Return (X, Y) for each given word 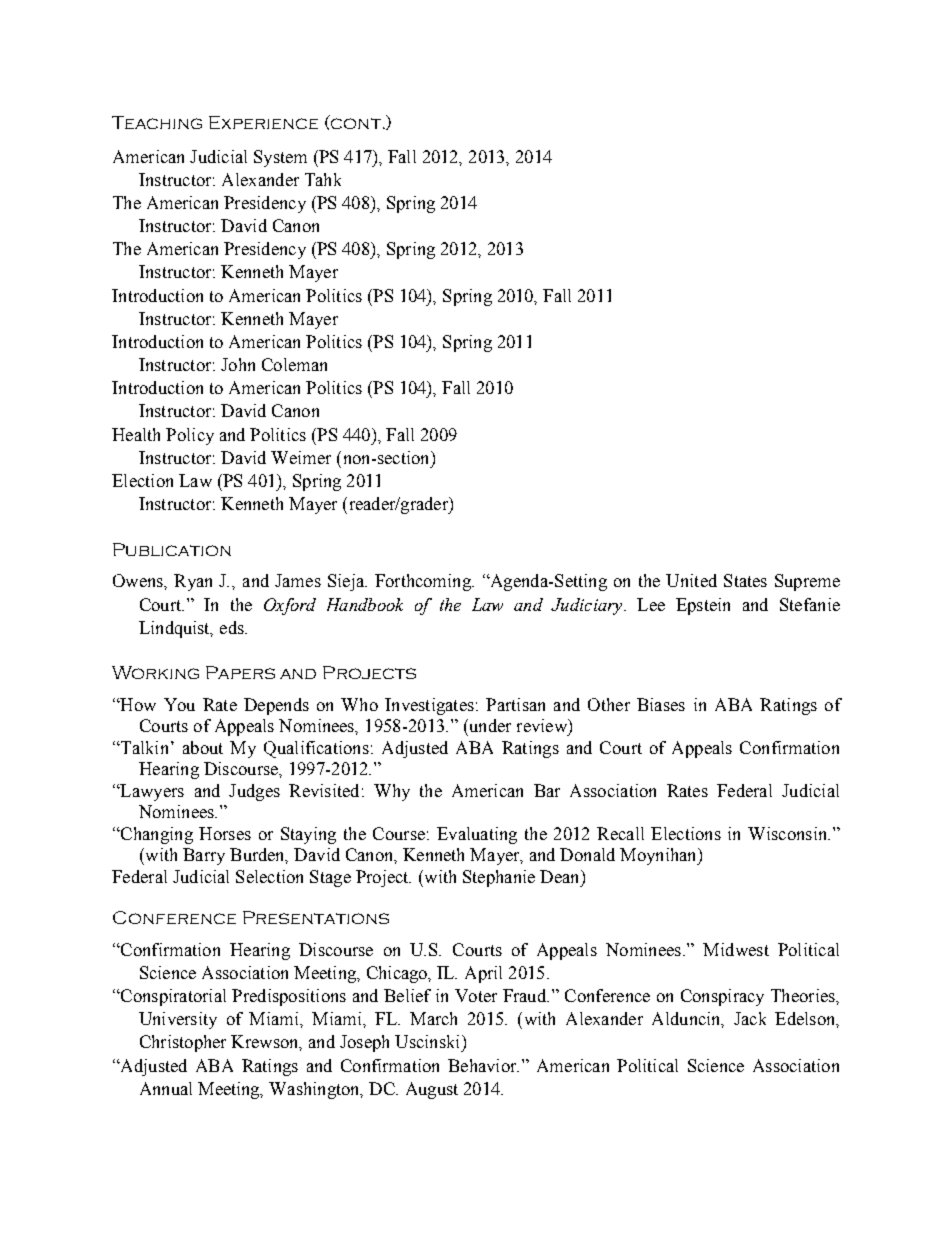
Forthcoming (424, 582)
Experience (263, 122)
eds (233, 627)
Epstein (703, 606)
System (280, 158)
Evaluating (477, 835)
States (745, 580)
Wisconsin (788, 833)
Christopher (183, 1043)
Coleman (294, 364)
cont (355, 122)
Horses (225, 833)
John (238, 364)
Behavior (483, 1065)
